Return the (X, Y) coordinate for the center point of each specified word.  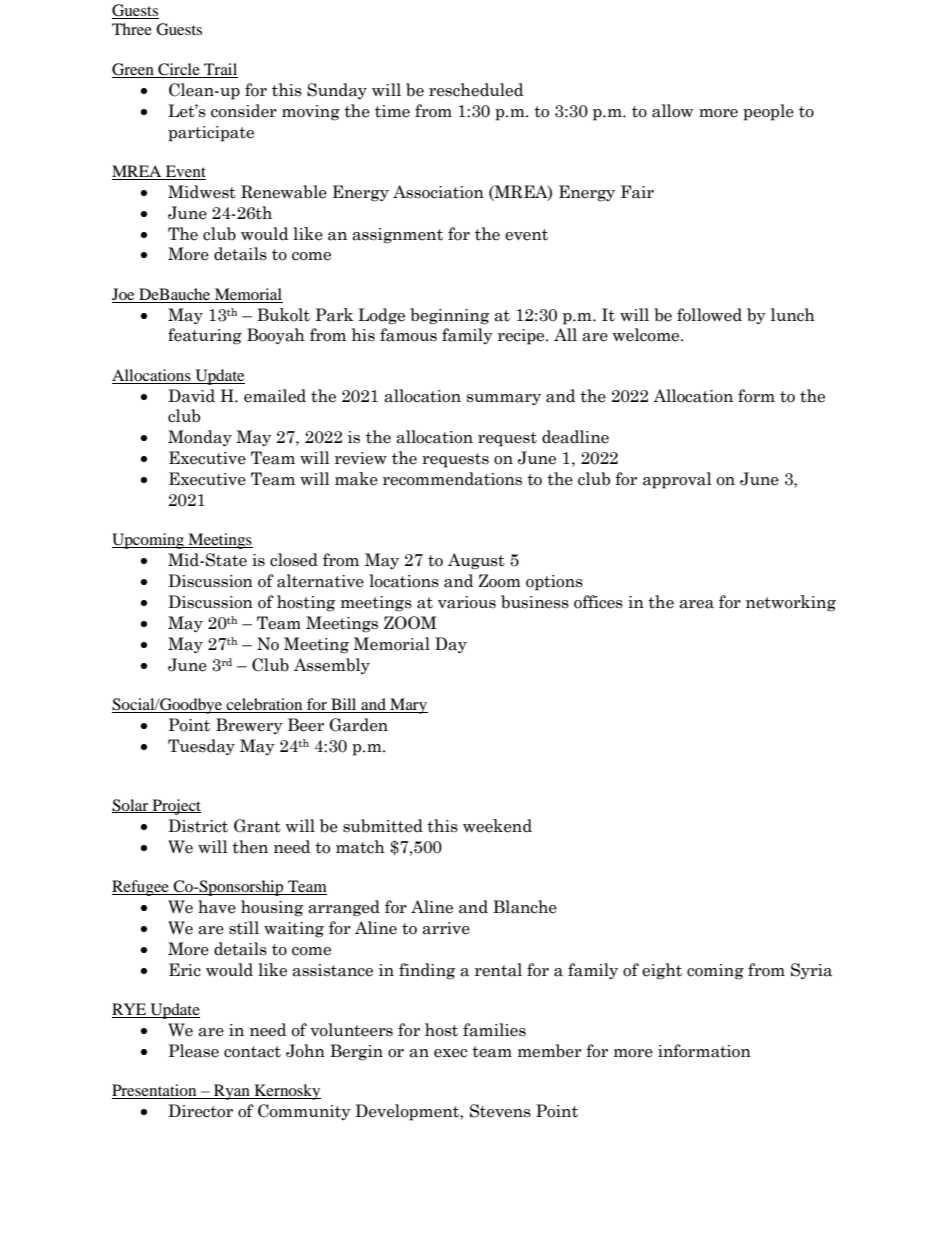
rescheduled (476, 90)
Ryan (232, 1092)
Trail (220, 70)
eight (662, 971)
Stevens (500, 1111)
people (768, 112)
